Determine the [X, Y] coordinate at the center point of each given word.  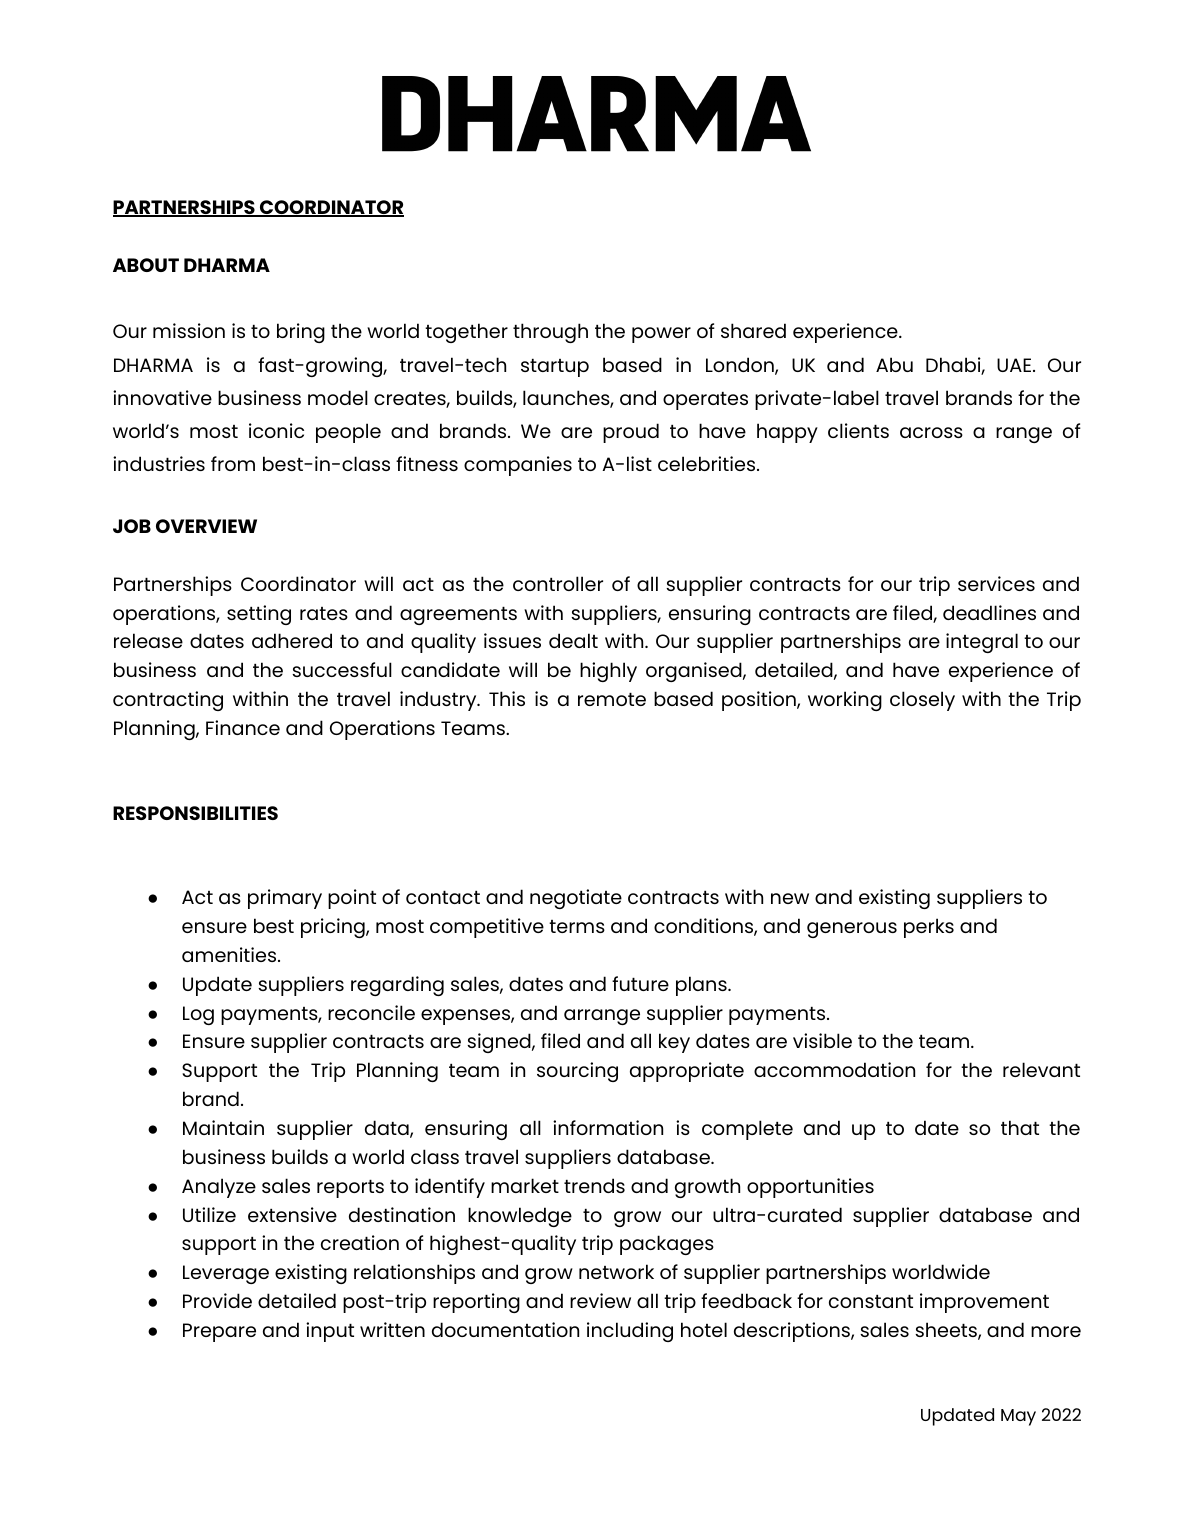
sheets [947, 1331]
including [630, 1332]
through [550, 333]
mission [189, 330]
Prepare [219, 1332]
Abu [894, 364]
